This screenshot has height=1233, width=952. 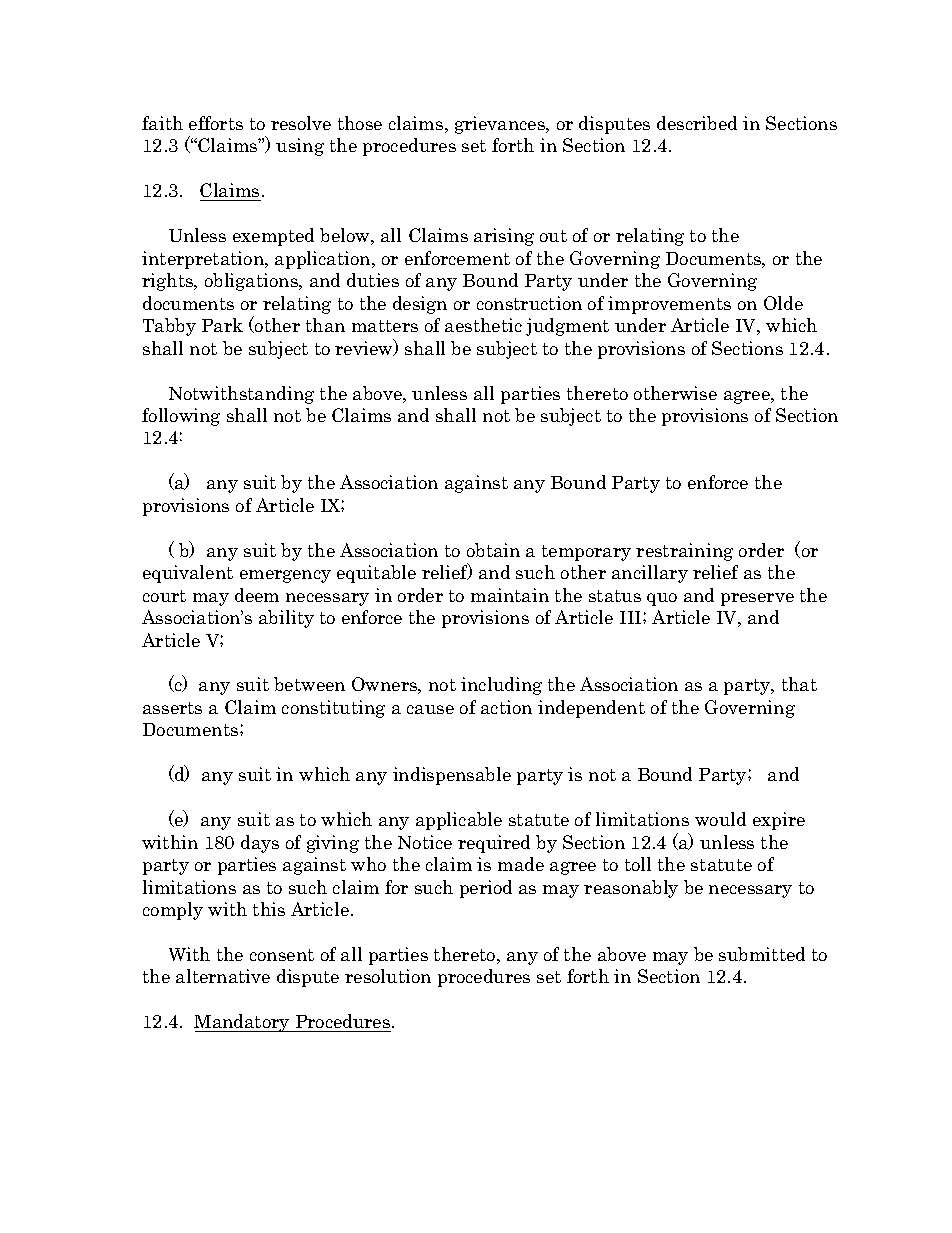 What do you see at coordinates (260, 844) in the screenshot?
I see `days` at bounding box center [260, 844].
